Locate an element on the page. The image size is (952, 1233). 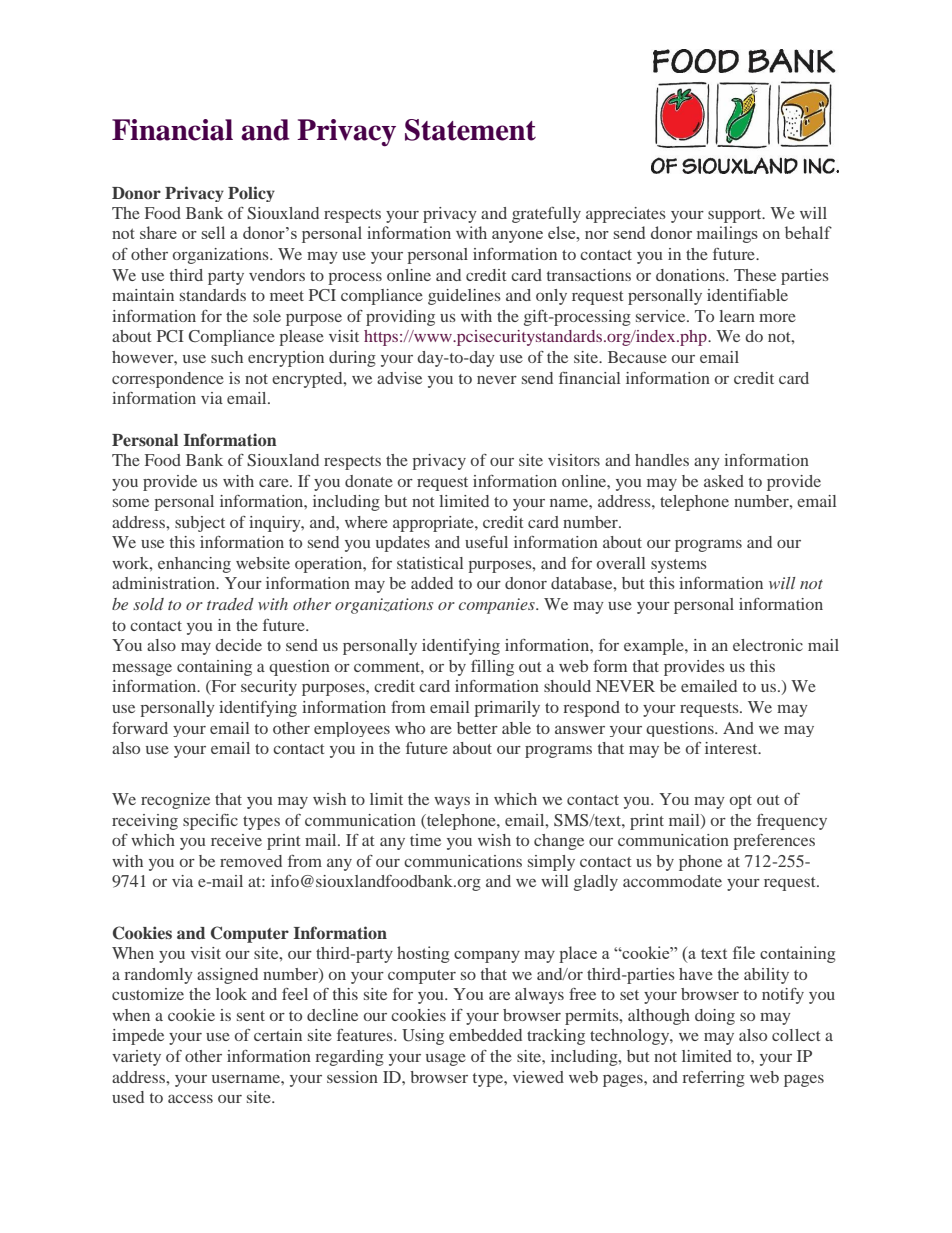
Policy is located at coordinates (251, 194).
